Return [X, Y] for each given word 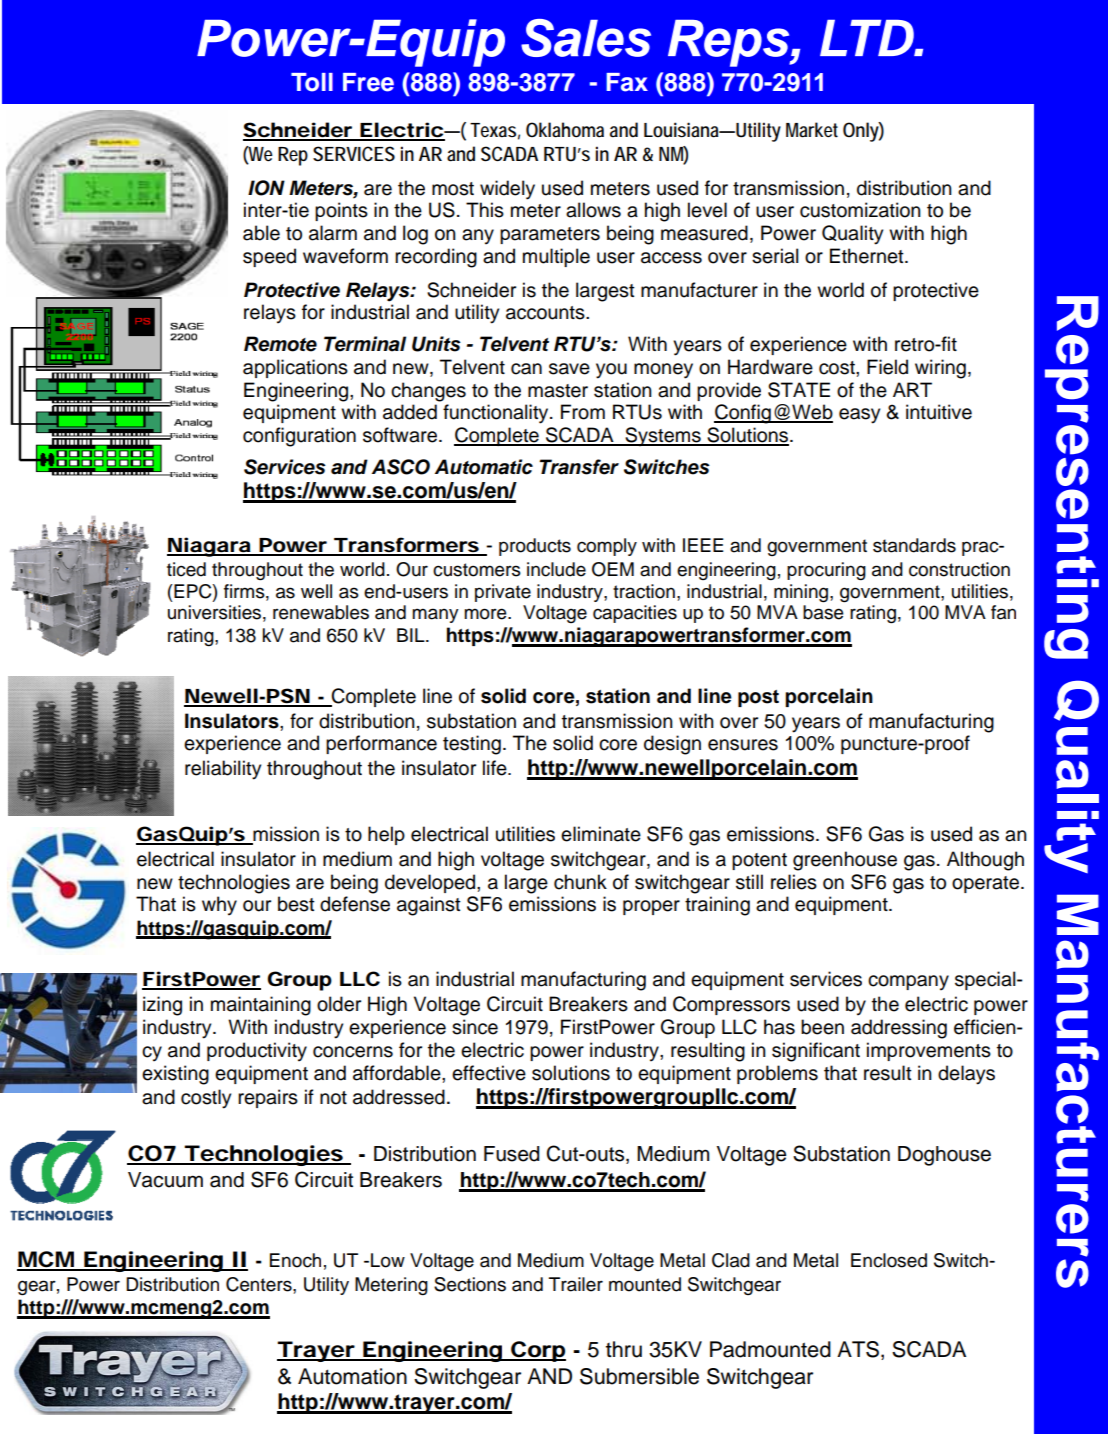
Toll [312, 82]
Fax [627, 82]
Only [863, 132]
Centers [260, 1284]
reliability [223, 770]
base [823, 612]
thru [624, 1349]
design [672, 745]
